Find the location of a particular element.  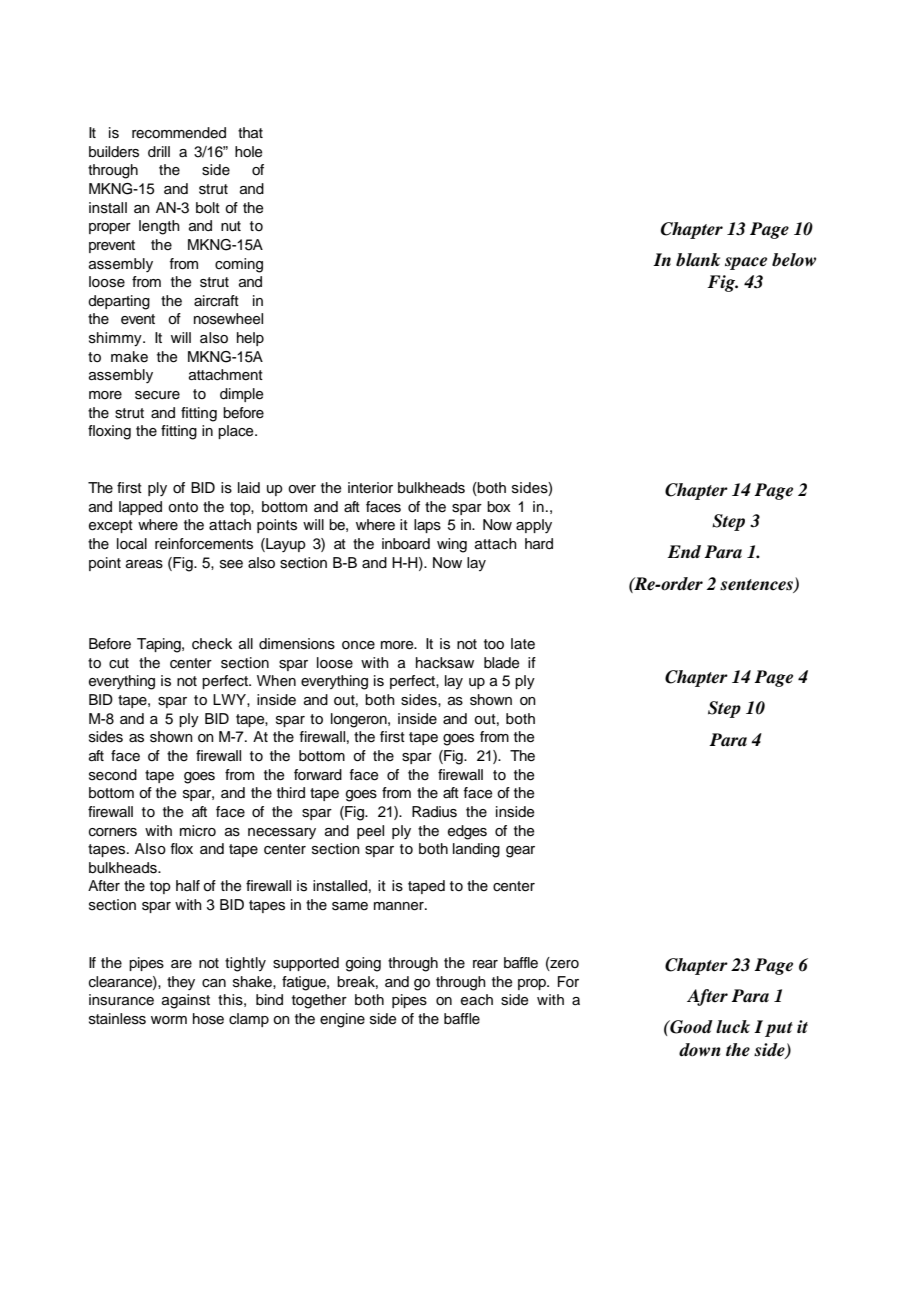

blank is located at coordinates (698, 260).
